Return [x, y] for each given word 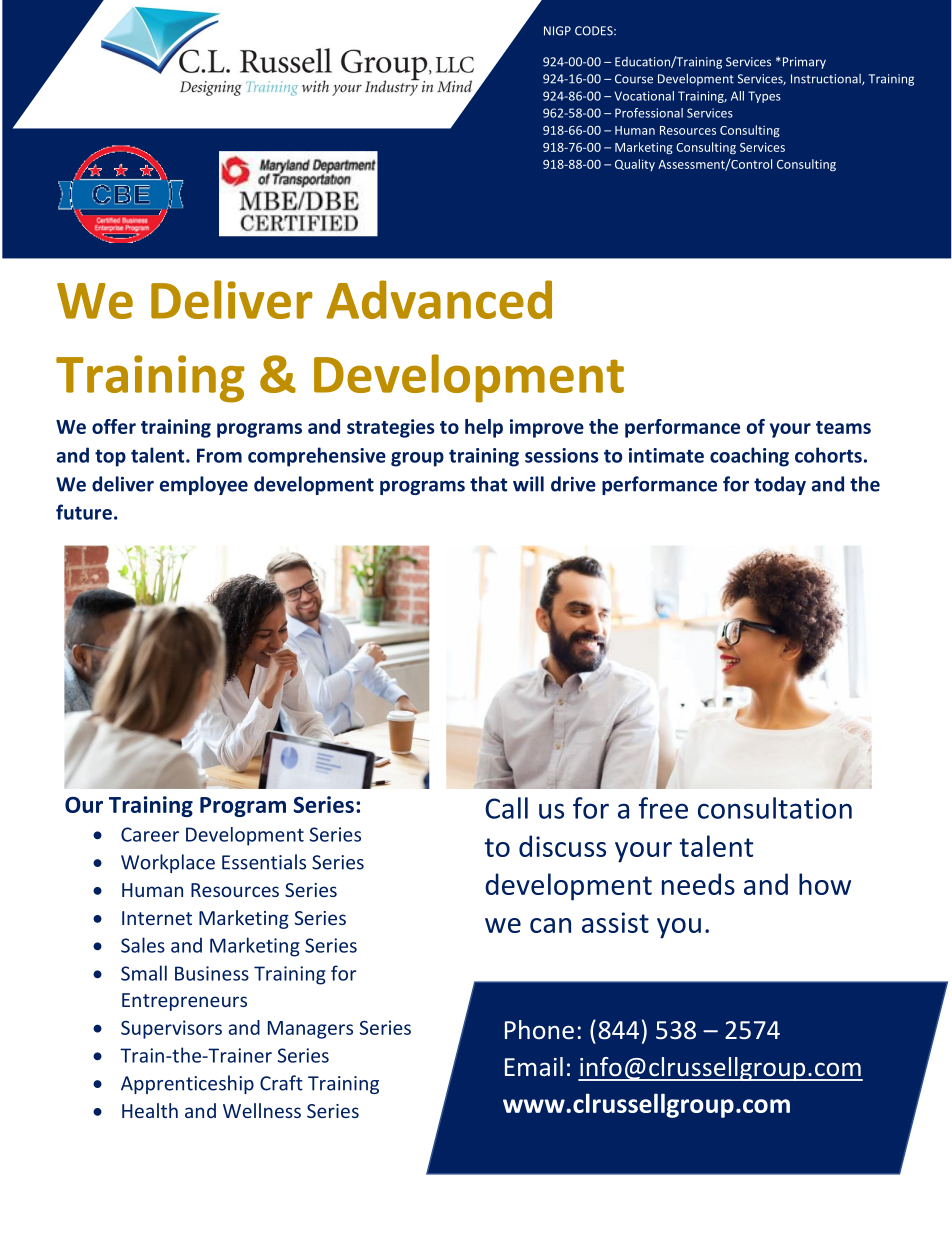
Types [764, 97]
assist [615, 922]
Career [150, 834]
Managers [310, 1030]
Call [506, 808]
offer [114, 426]
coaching [749, 457]
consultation [775, 808]
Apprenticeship [187, 1084]
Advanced [439, 299]
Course [634, 79]
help [484, 428]
